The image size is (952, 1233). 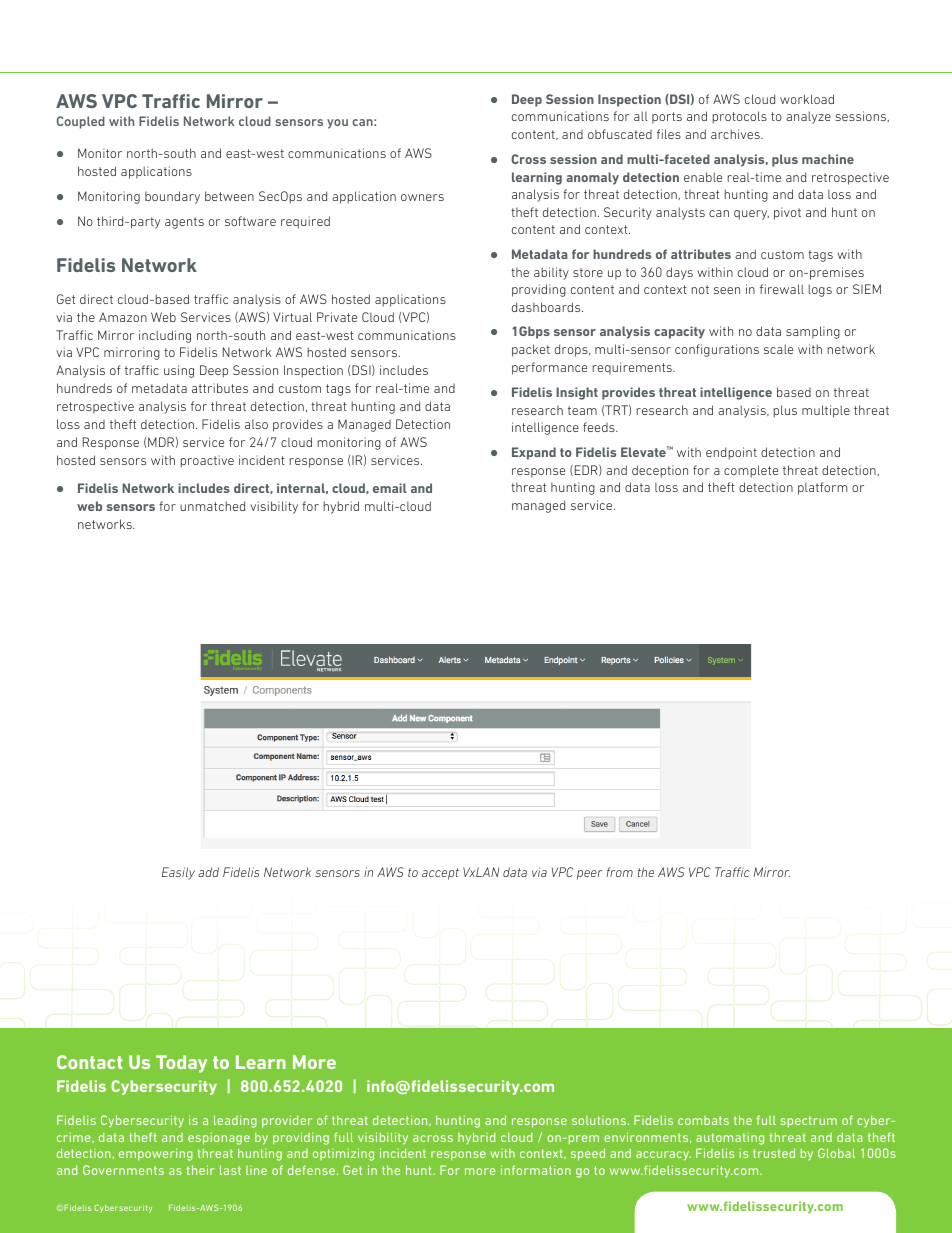 I want to click on packet, so click(x=531, y=350).
